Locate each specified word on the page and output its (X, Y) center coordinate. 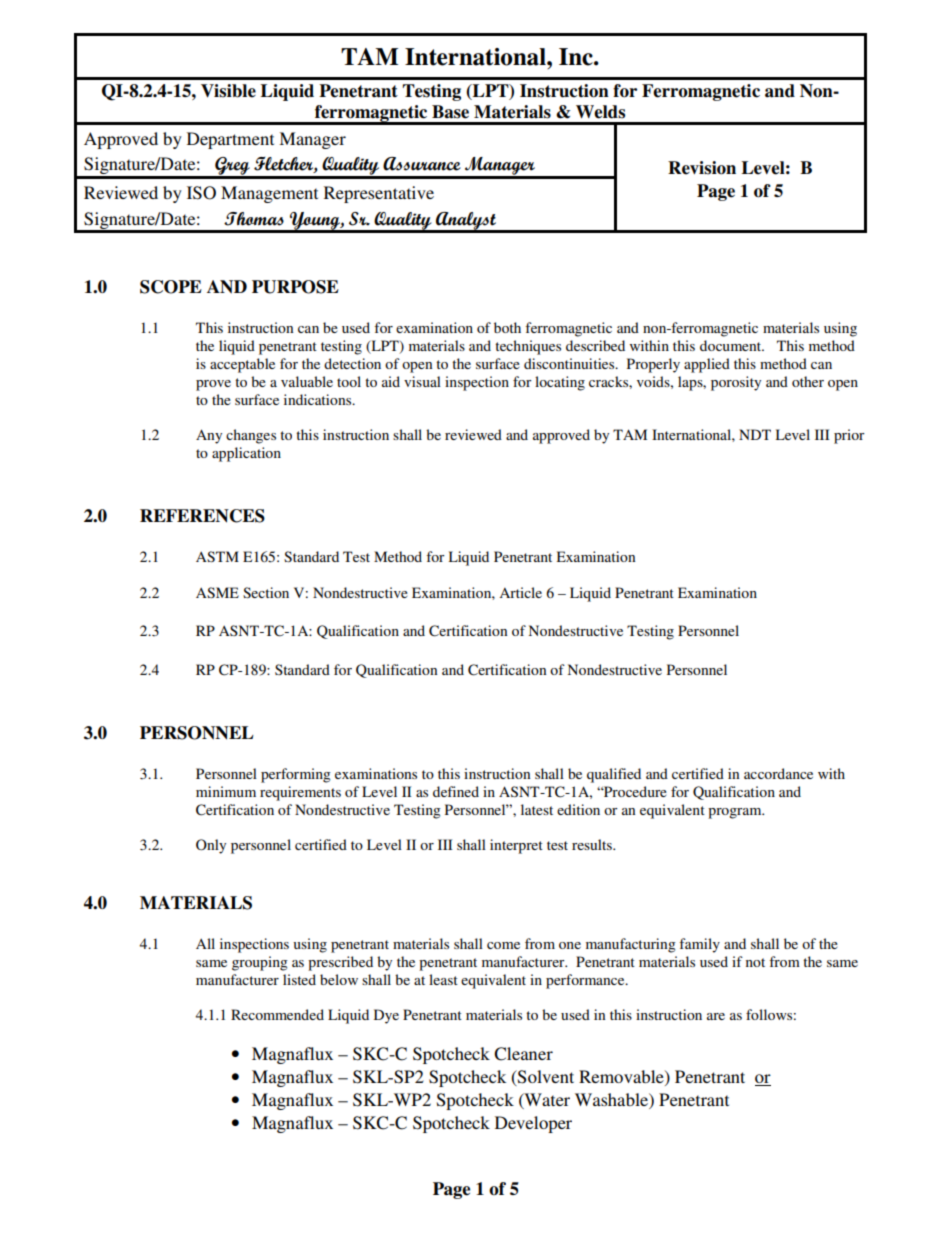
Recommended (277, 1014)
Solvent (545, 1078)
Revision (702, 168)
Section (266, 592)
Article (520, 592)
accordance (778, 773)
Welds (600, 112)
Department (230, 140)
